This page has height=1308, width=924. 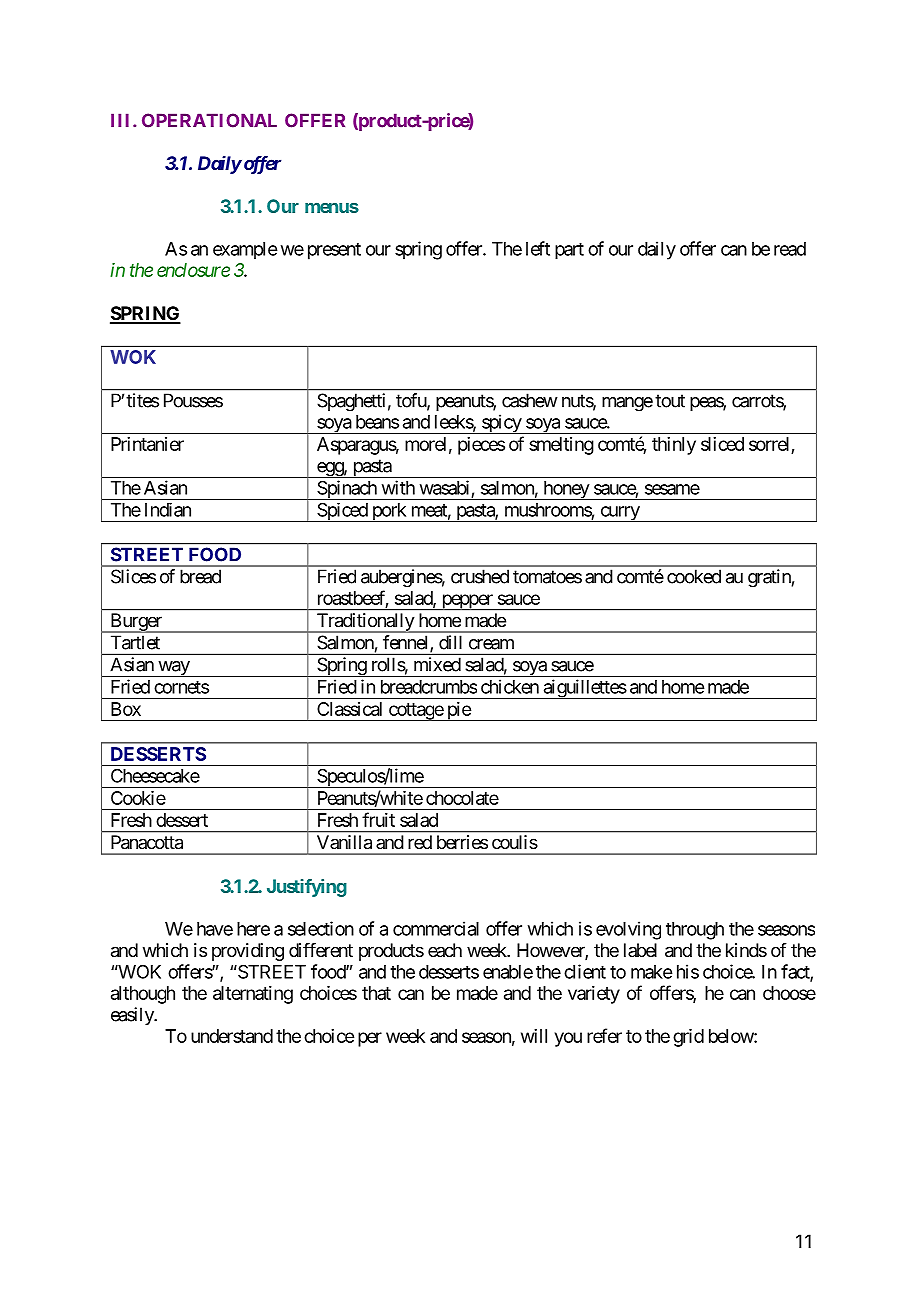 I want to click on part, so click(x=569, y=251).
